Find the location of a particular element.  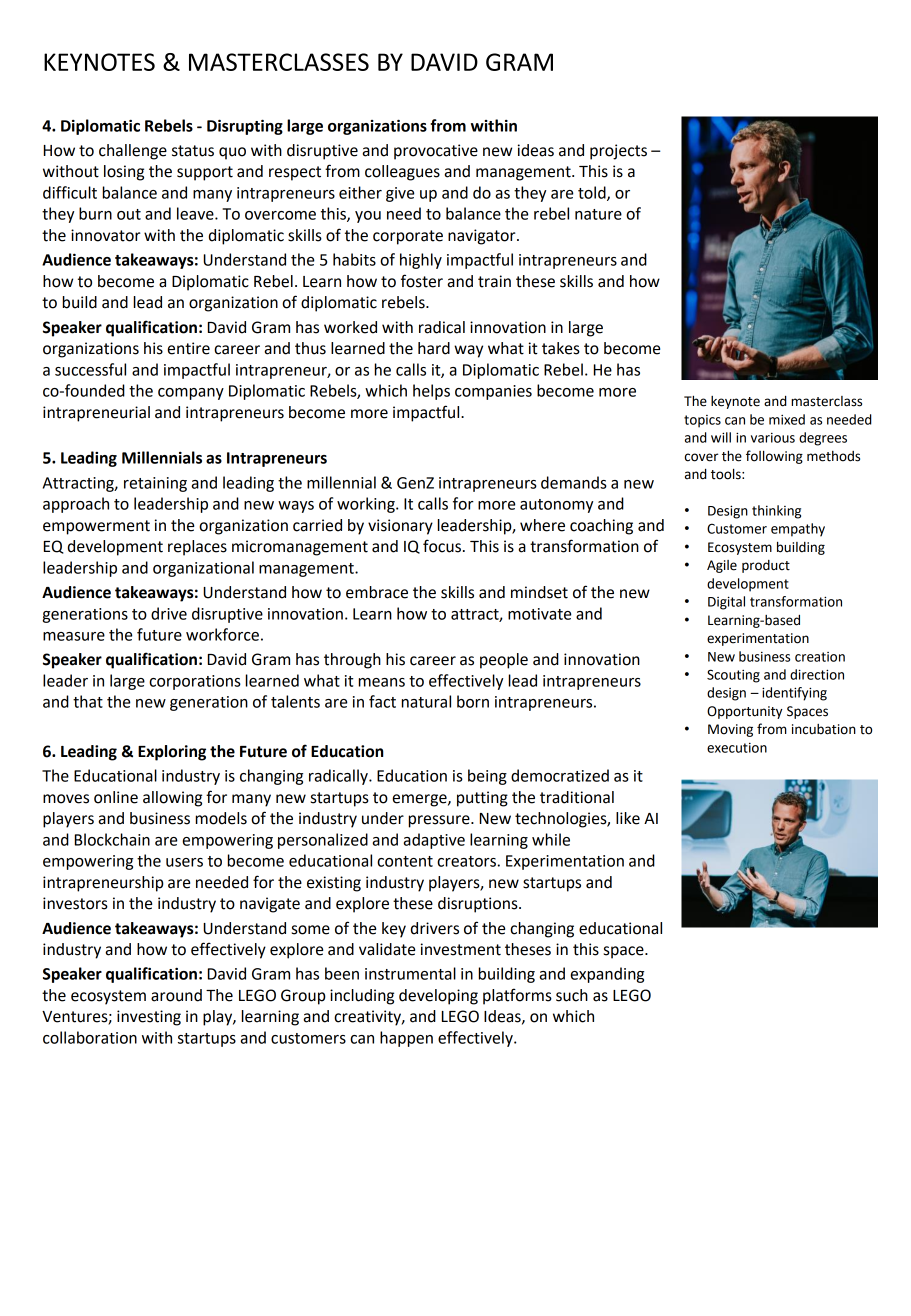

hard is located at coordinates (434, 348).
